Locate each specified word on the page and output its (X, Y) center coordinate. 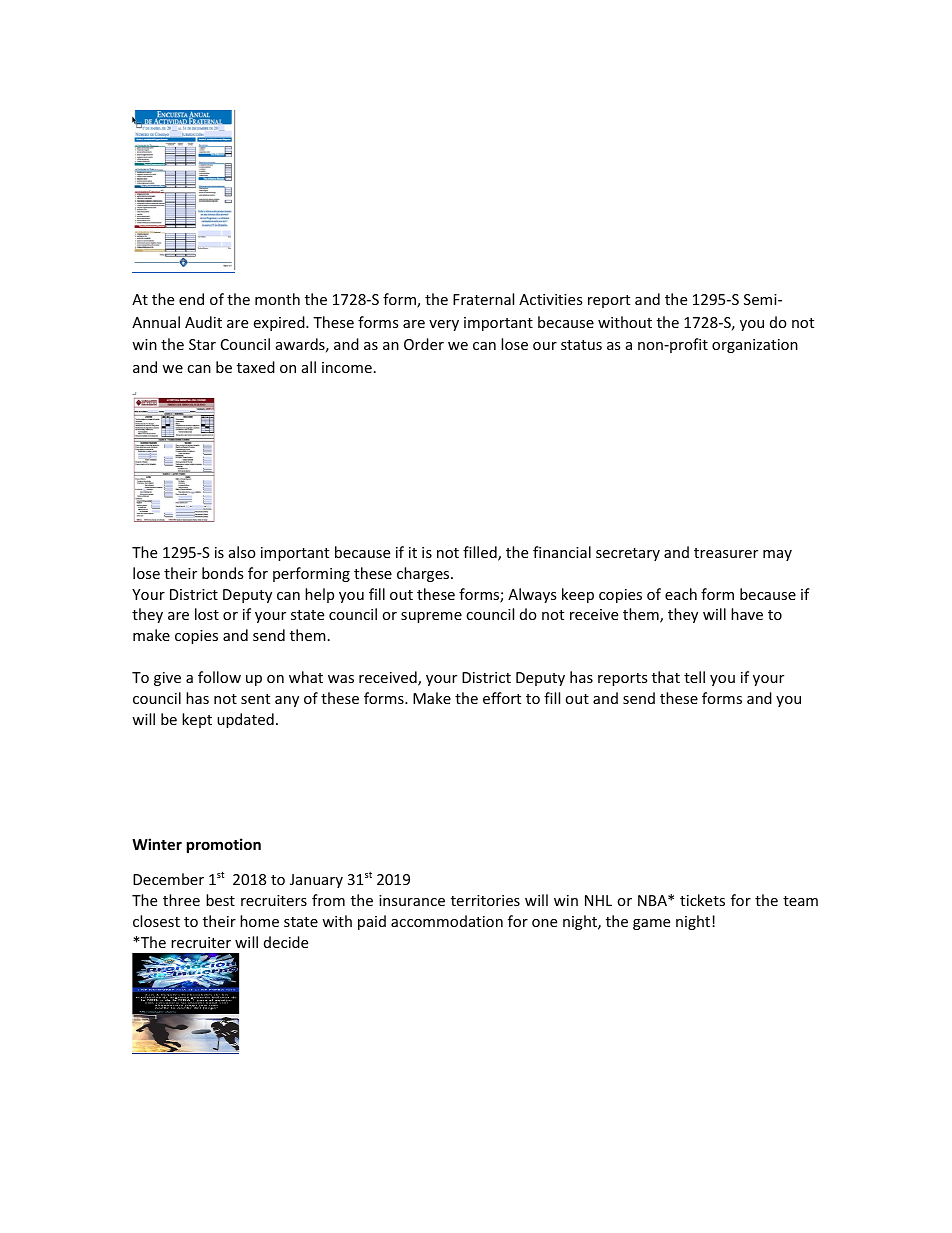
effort (502, 698)
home (259, 921)
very (444, 325)
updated (245, 720)
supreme (431, 617)
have (747, 614)
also (242, 552)
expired (280, 323)
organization (755, 346)
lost (207, 614)
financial (562, 552)
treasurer (726, 553)
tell (694, 677)
